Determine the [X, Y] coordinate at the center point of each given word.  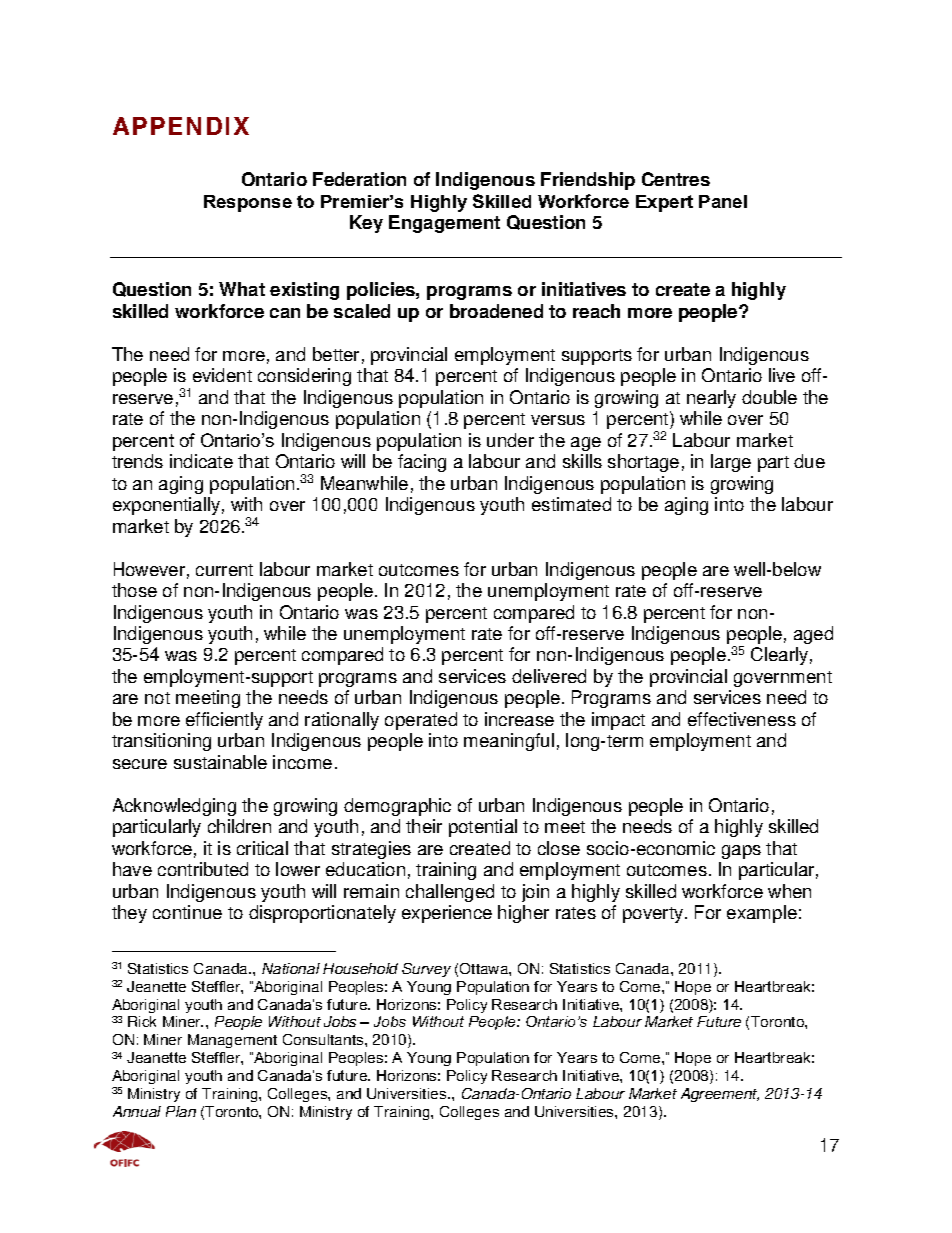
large [731, 463]
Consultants [324, 1039]
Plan [181, 1111]
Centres [676, 179]
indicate [201, 461]
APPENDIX [181, 126]
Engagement [444, 224]
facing [422, 463]
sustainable [220, 762]
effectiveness [742, 719]
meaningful [509, 742]
